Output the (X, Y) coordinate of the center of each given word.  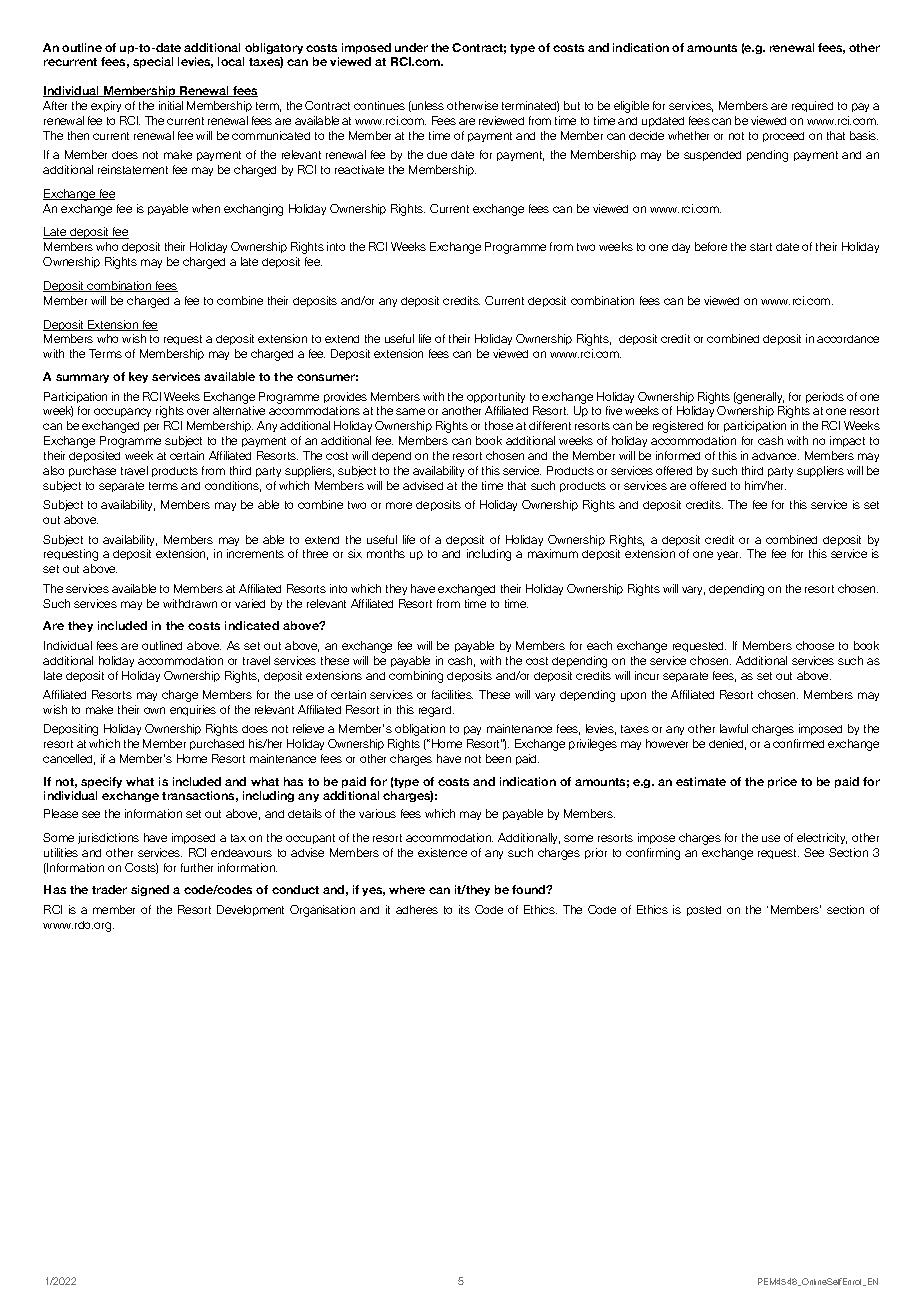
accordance (848, 339)
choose (815, 645)
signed (150, 890)
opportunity (496, 397)
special (153, 62)
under (411, 47)
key (138, 377)
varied (250, 603)
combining (416, 677)
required (812, 106)
